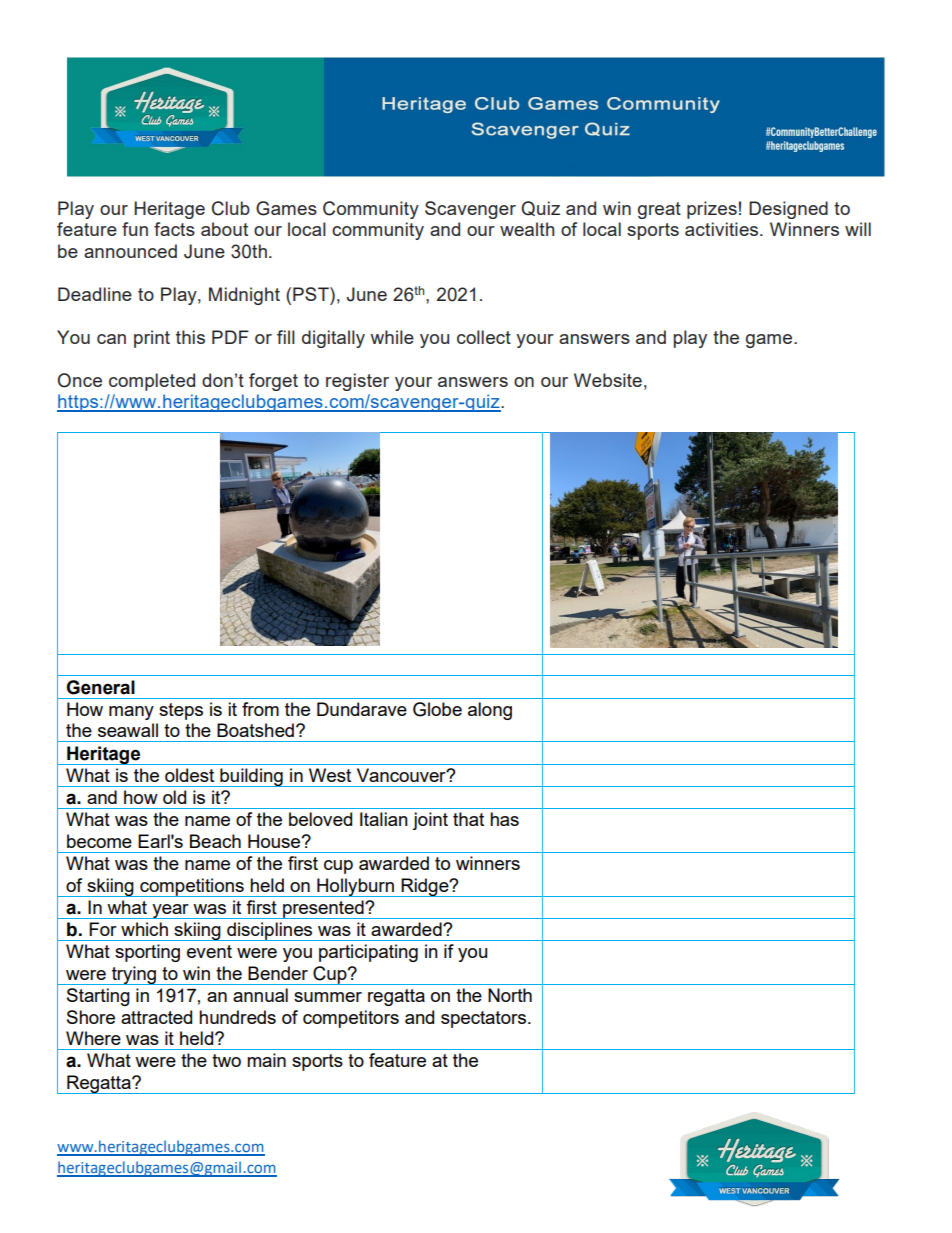 The width and height of the page is (952, 1233). I want to click on attracted, so click(156, 1017).
